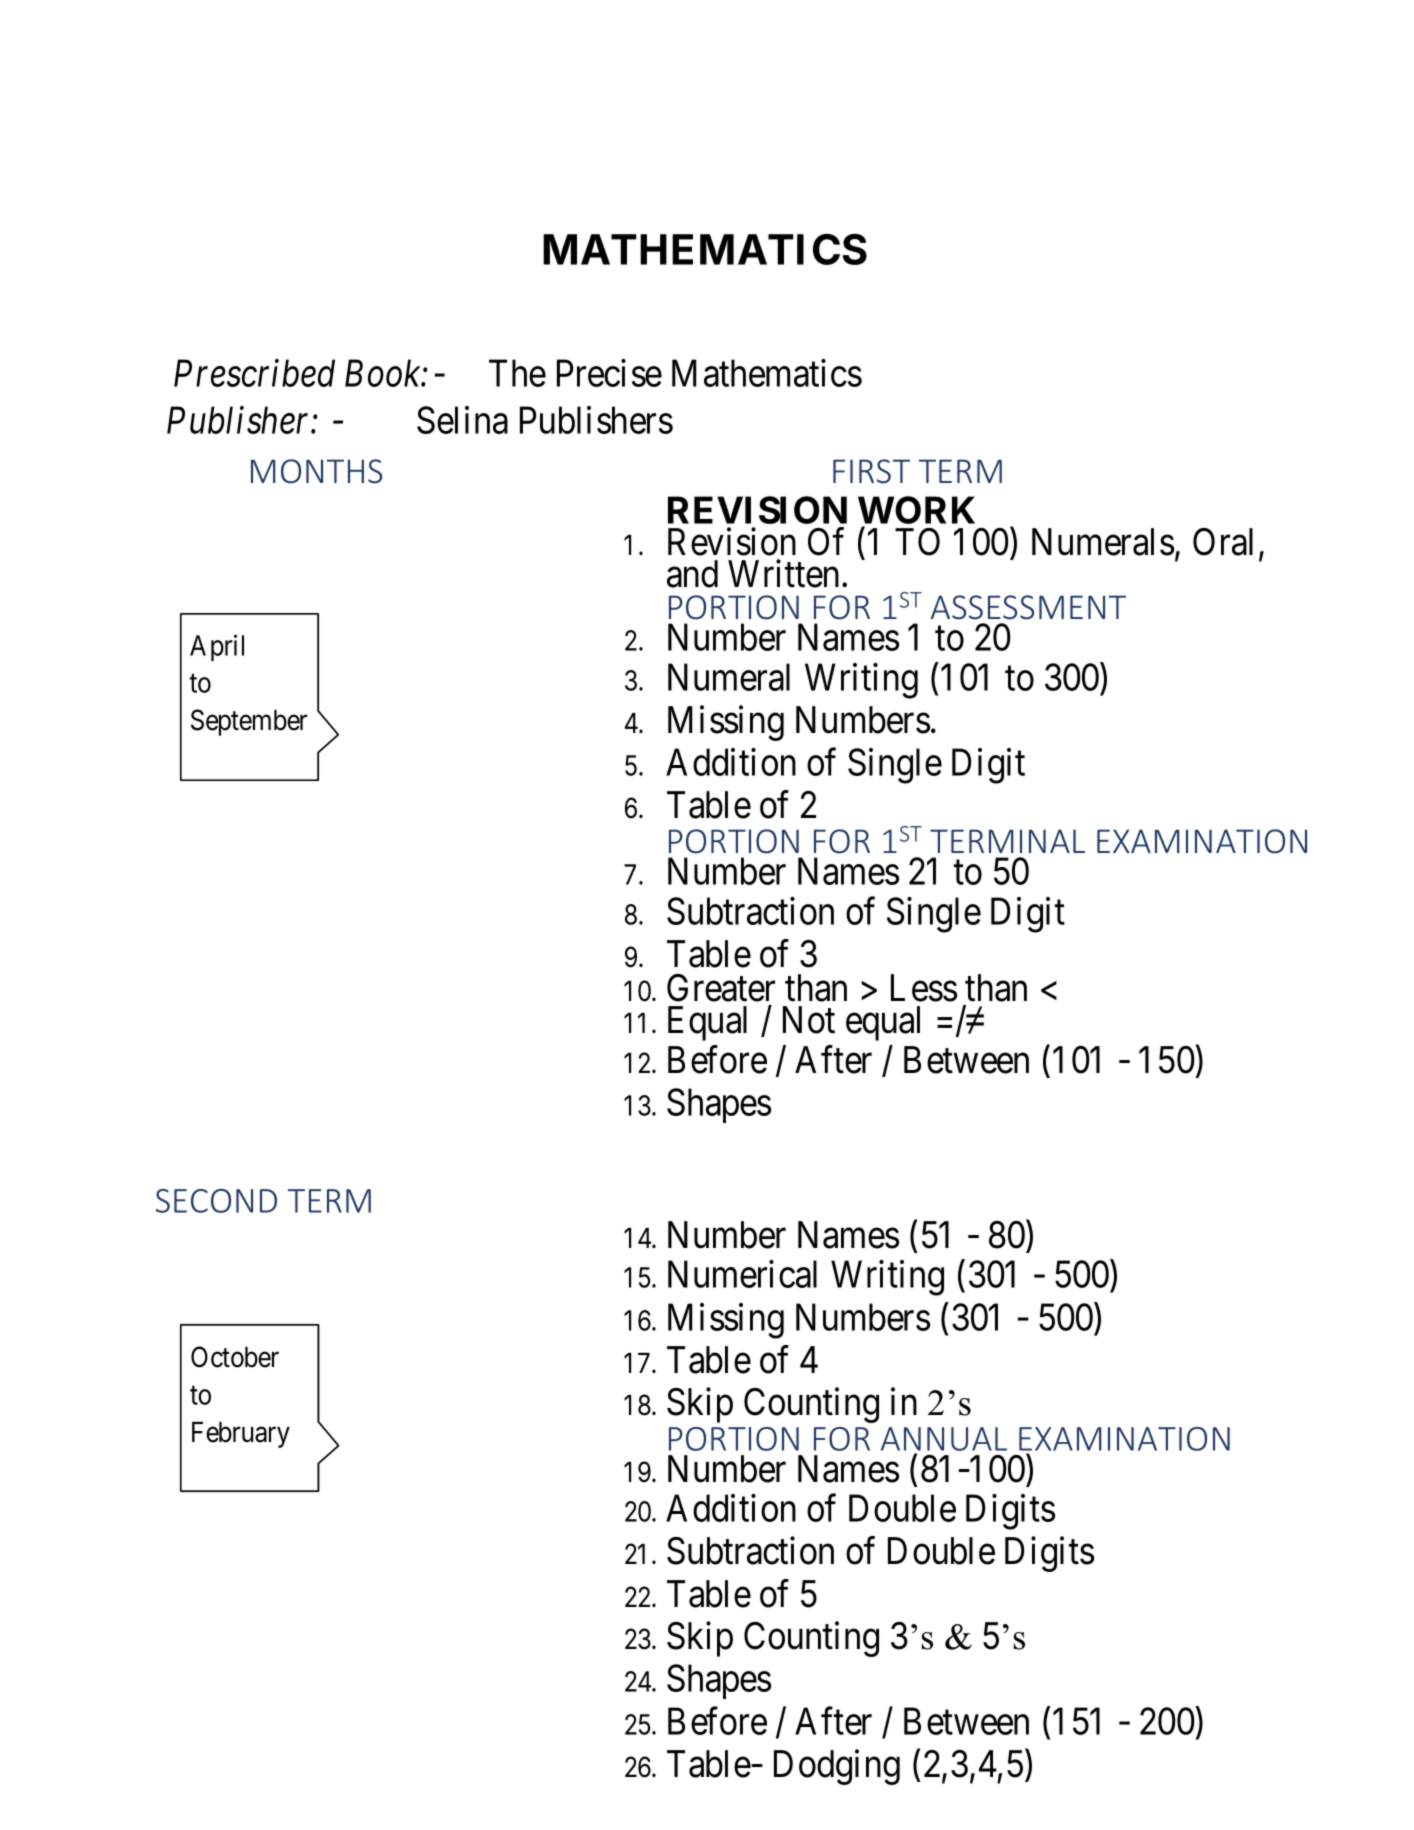  Describe the element at coordinates (742, 1274) in the screenshot. I see `Numerical` at that location.
